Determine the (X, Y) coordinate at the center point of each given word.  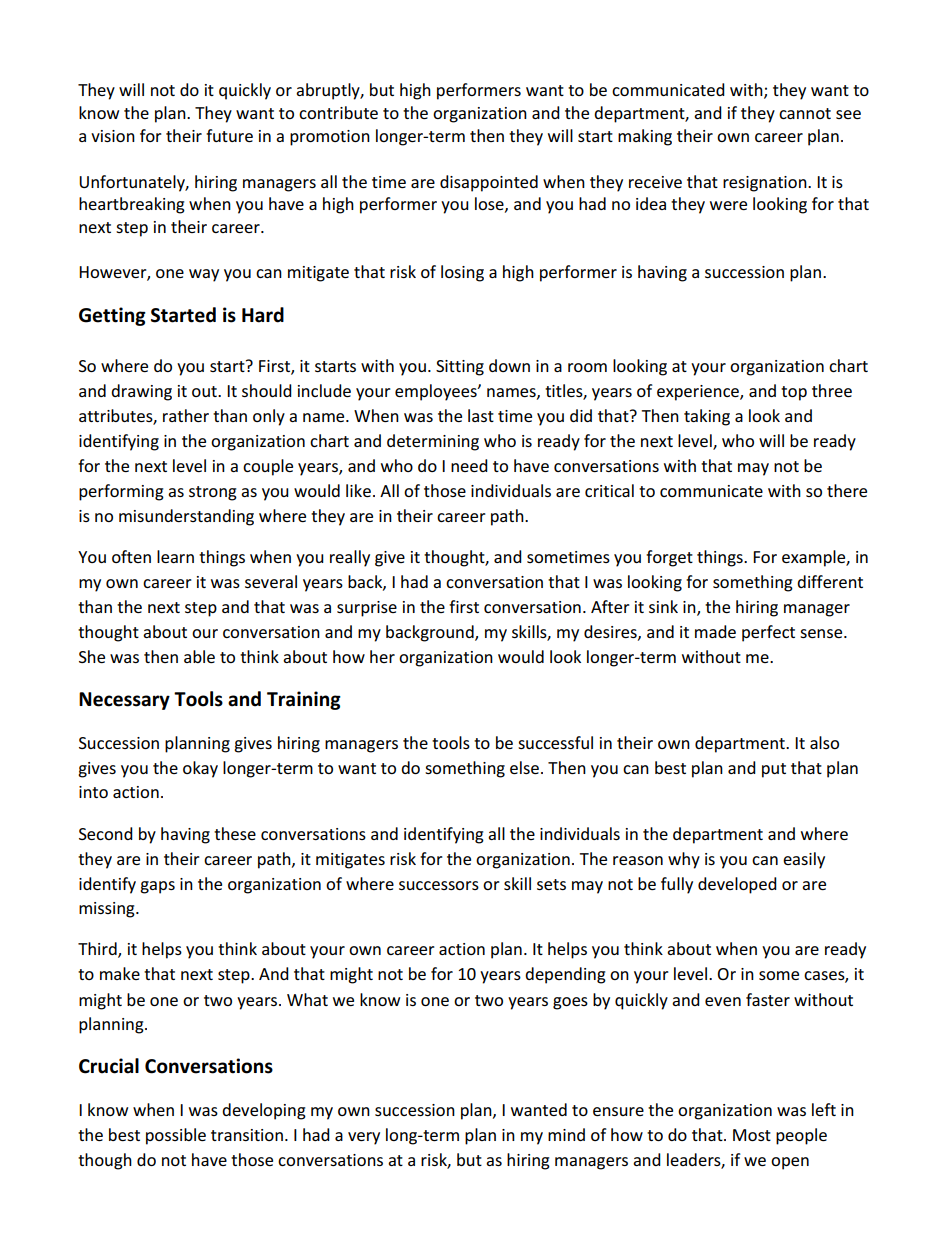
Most (752, 1135)
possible (176, 1136)
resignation (766, 184)
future (229, 135)
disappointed (489, 183)
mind (566, 1134)
